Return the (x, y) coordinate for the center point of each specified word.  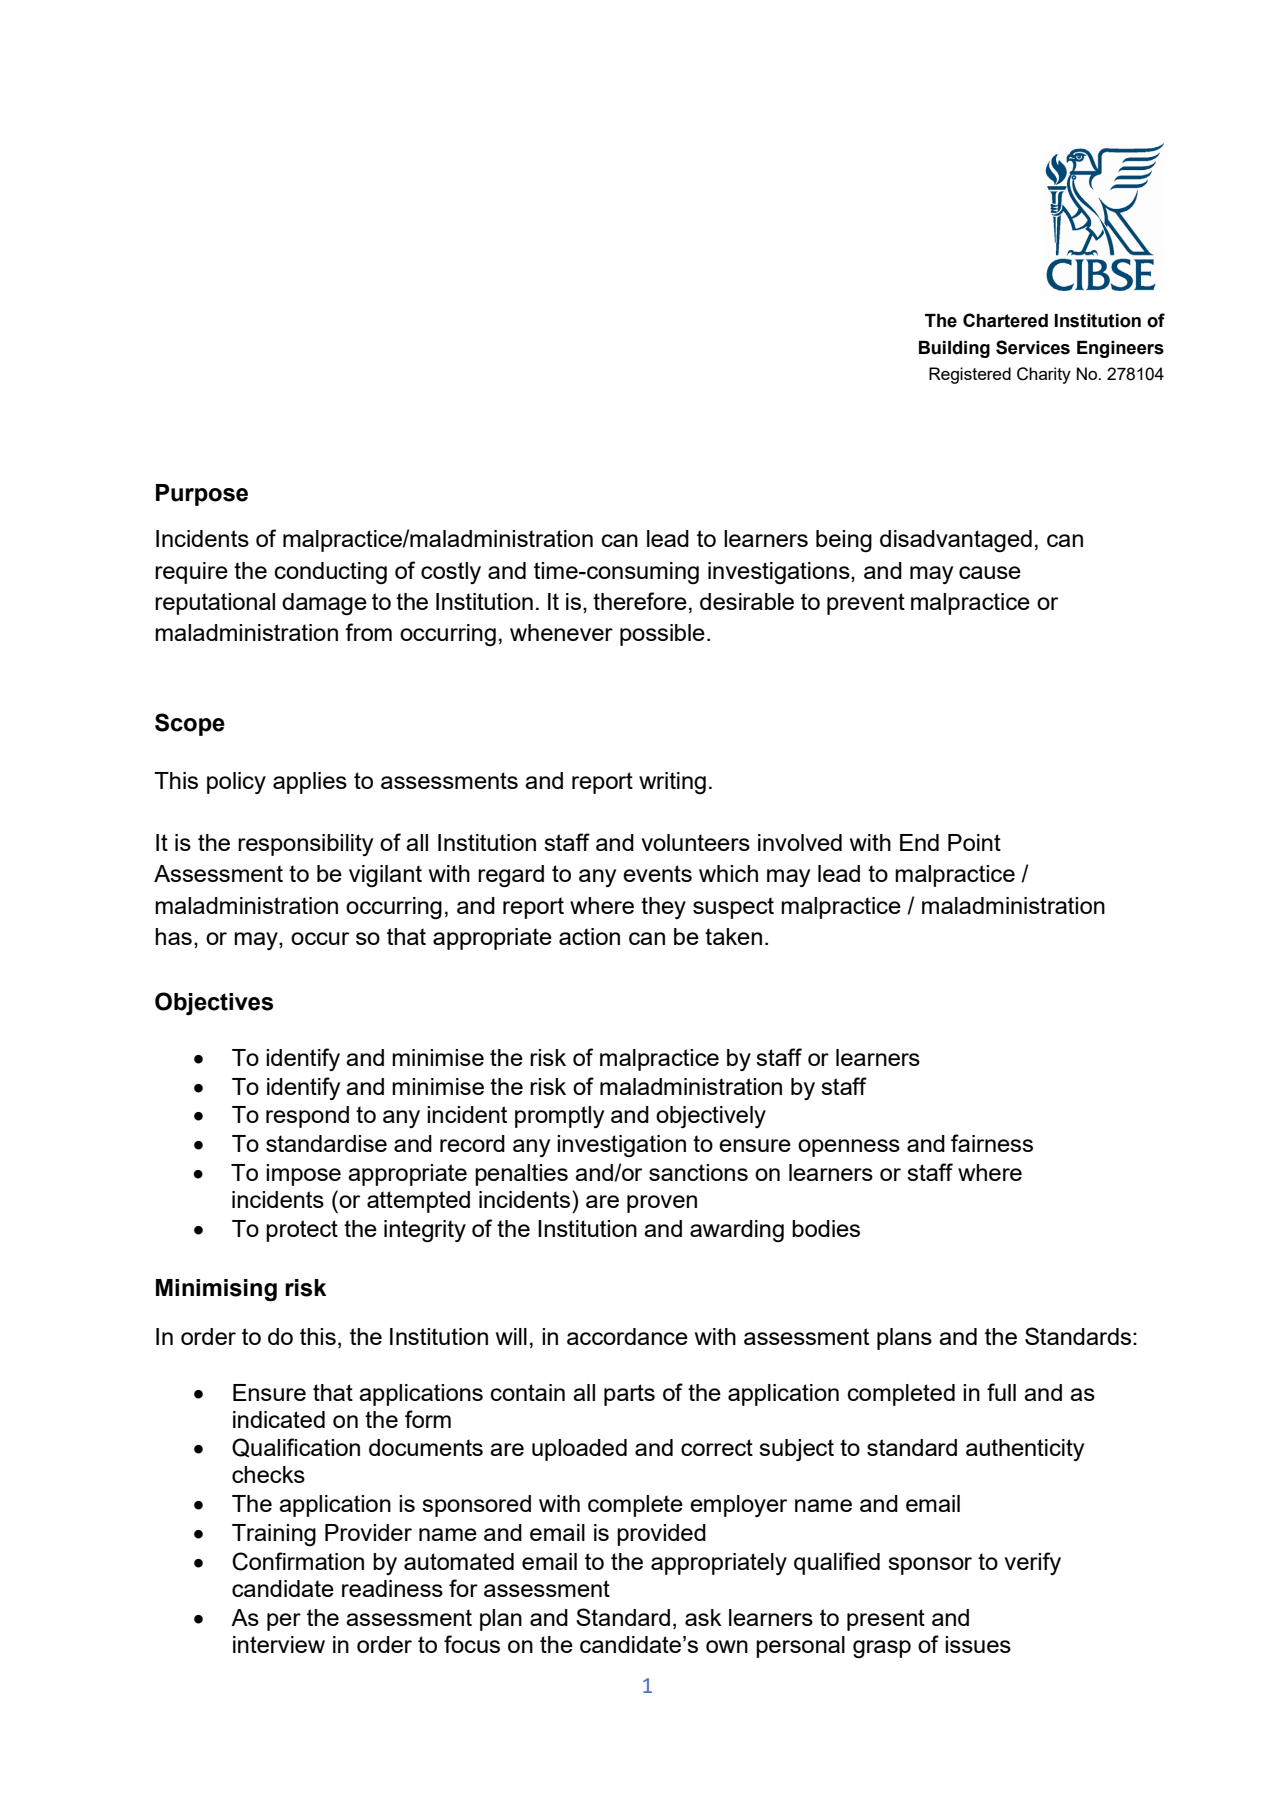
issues (978, 1644)
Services (1033, 347)
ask (703, 1617)
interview (279, 1644)
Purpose (202, 495)
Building (954, 349)
